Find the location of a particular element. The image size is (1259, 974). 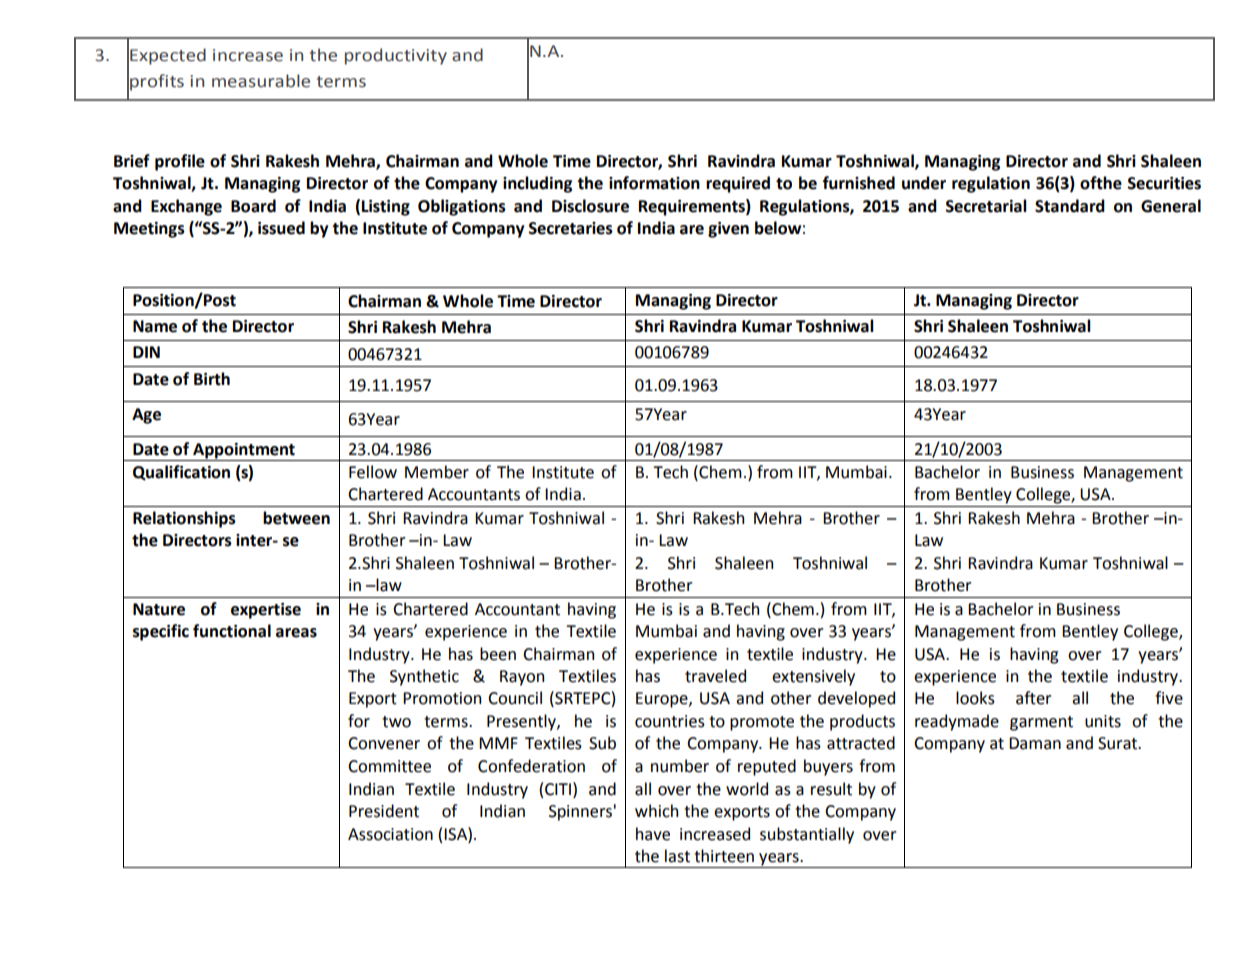

Appointment is located at coordinates (244, 451).
